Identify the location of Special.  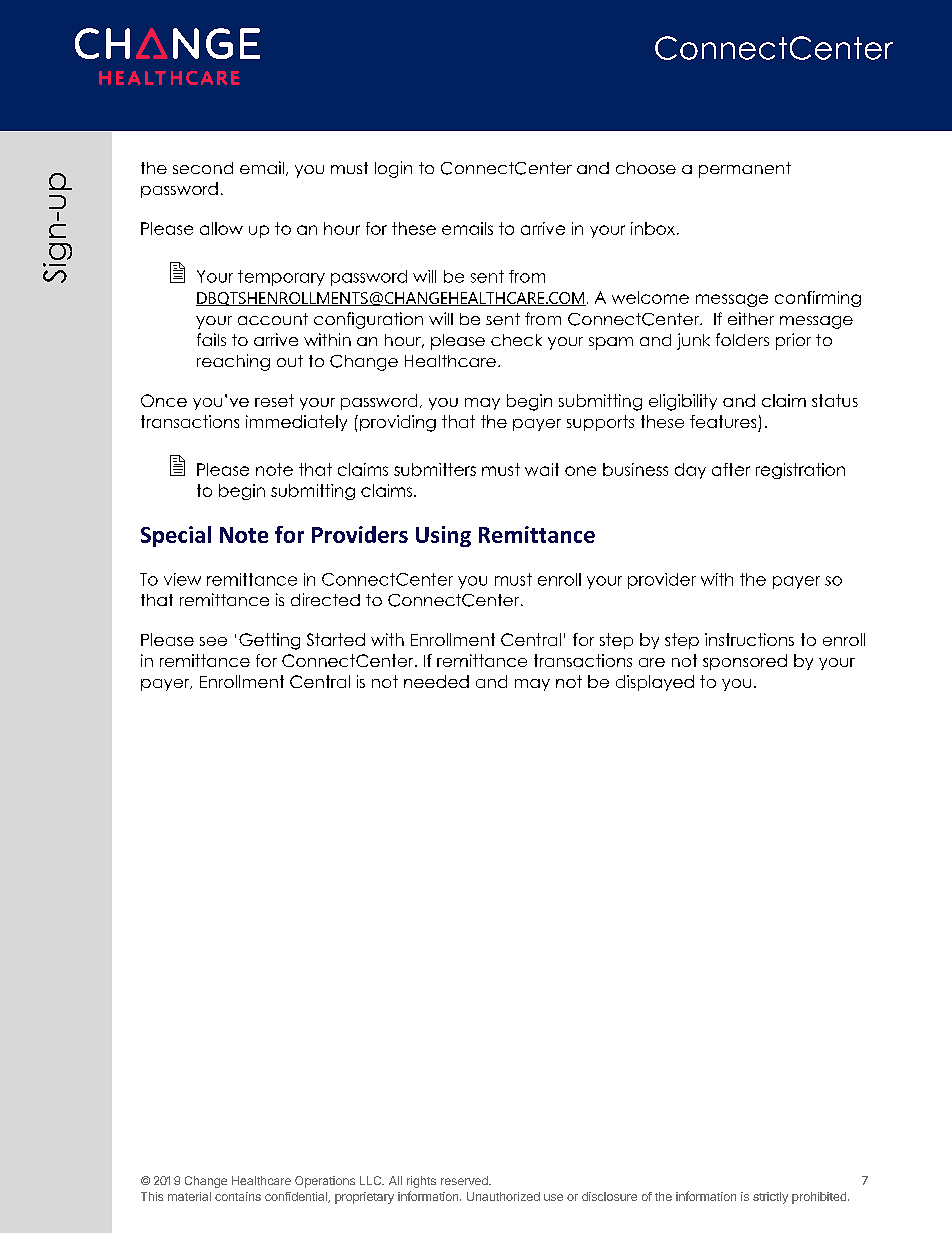
(176, 536).
